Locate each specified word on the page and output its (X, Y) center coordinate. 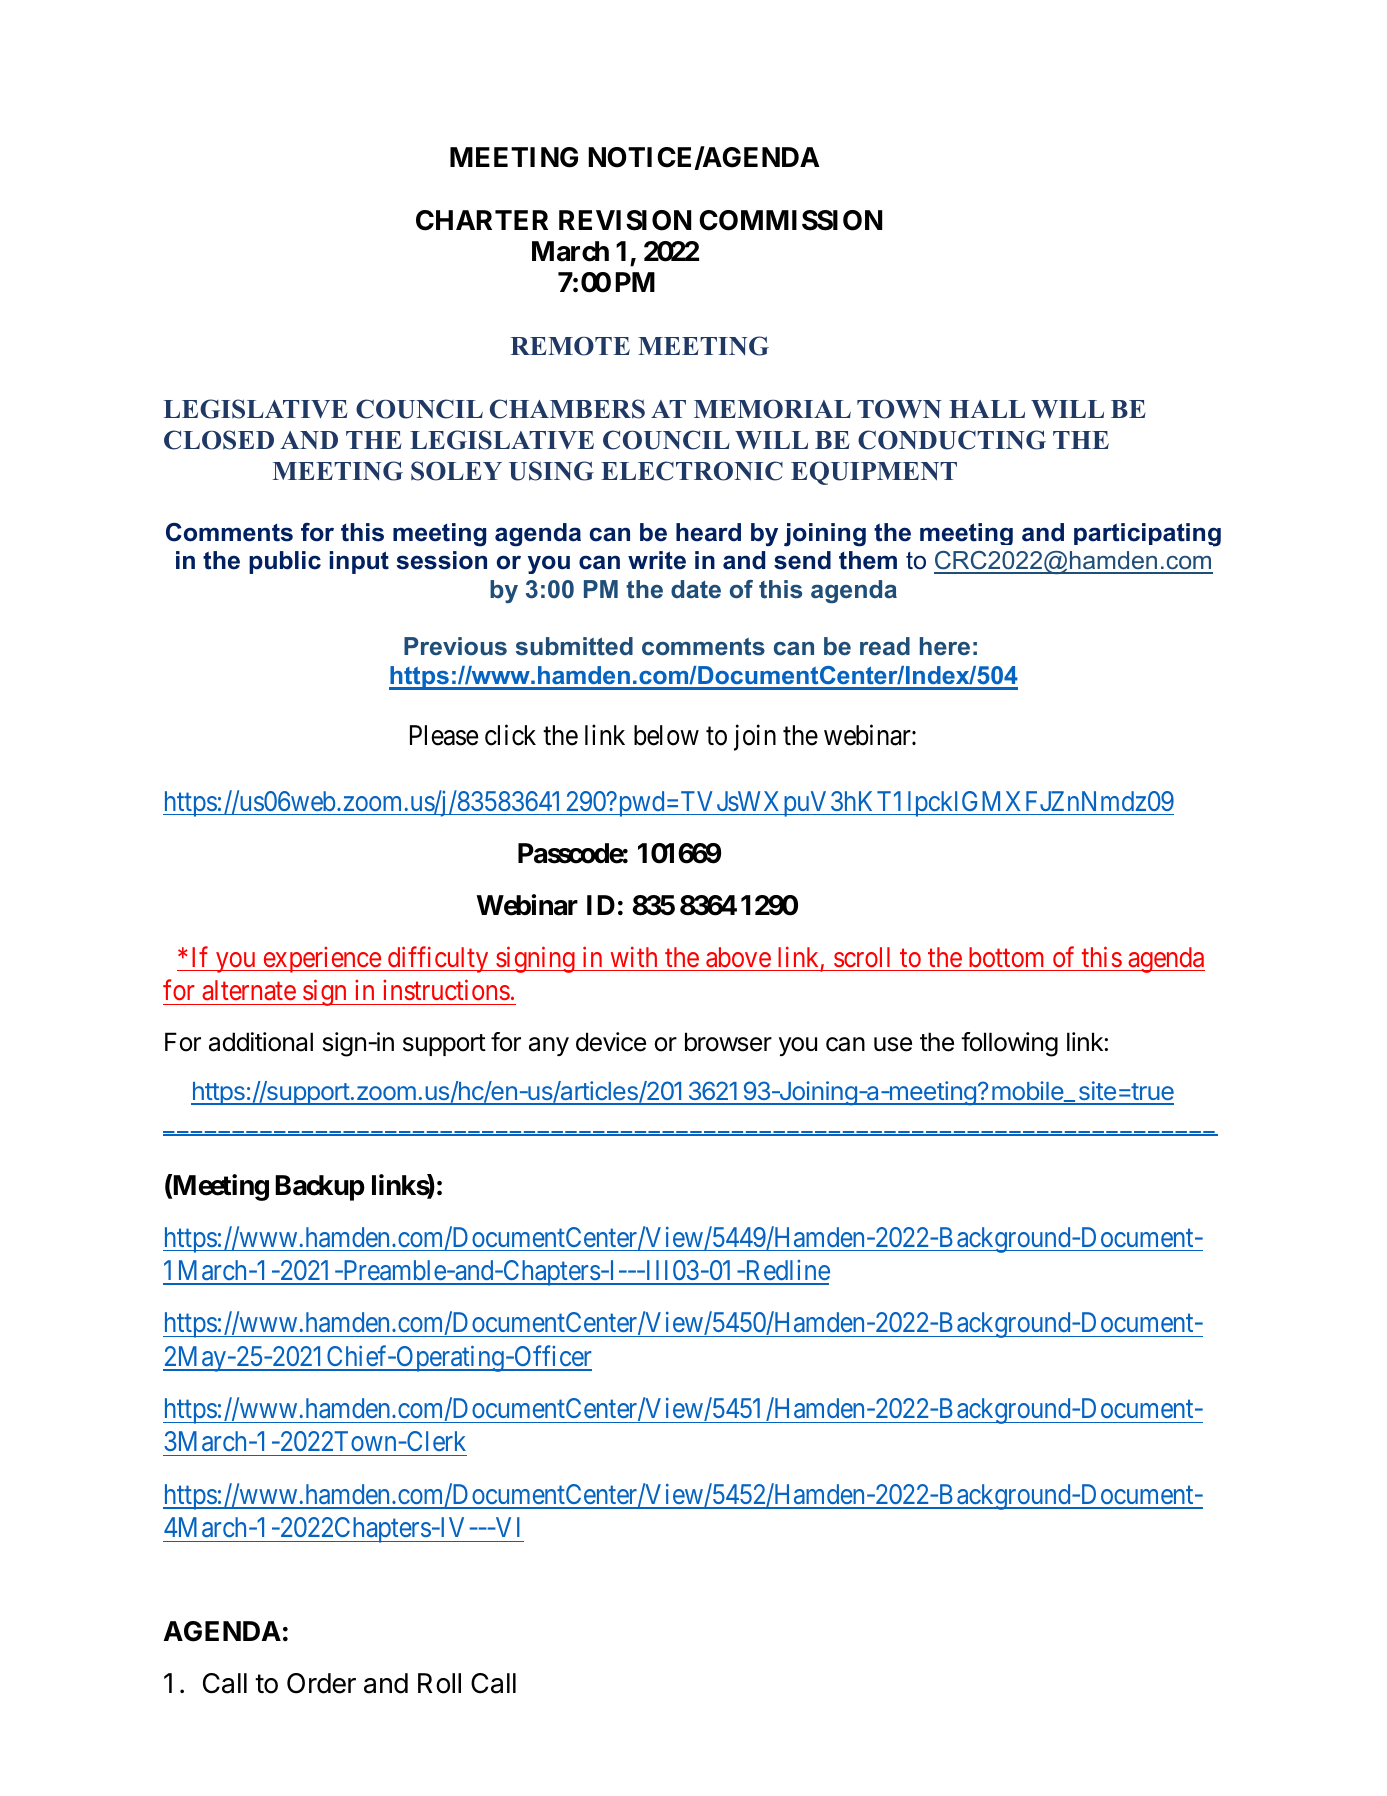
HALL (987, 409)
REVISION (625, 220)
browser (728, 1042)
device (611, 1042)
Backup (320, 1188)
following (1009, 1044)
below (666, 735)
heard (708, 532)
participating (1147, 535)
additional (261, 1042)
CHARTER (482, 220)
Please (444, 735)
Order (321, 1683)
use (893, 1044)
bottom (1006, 957)
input (359, 562)
